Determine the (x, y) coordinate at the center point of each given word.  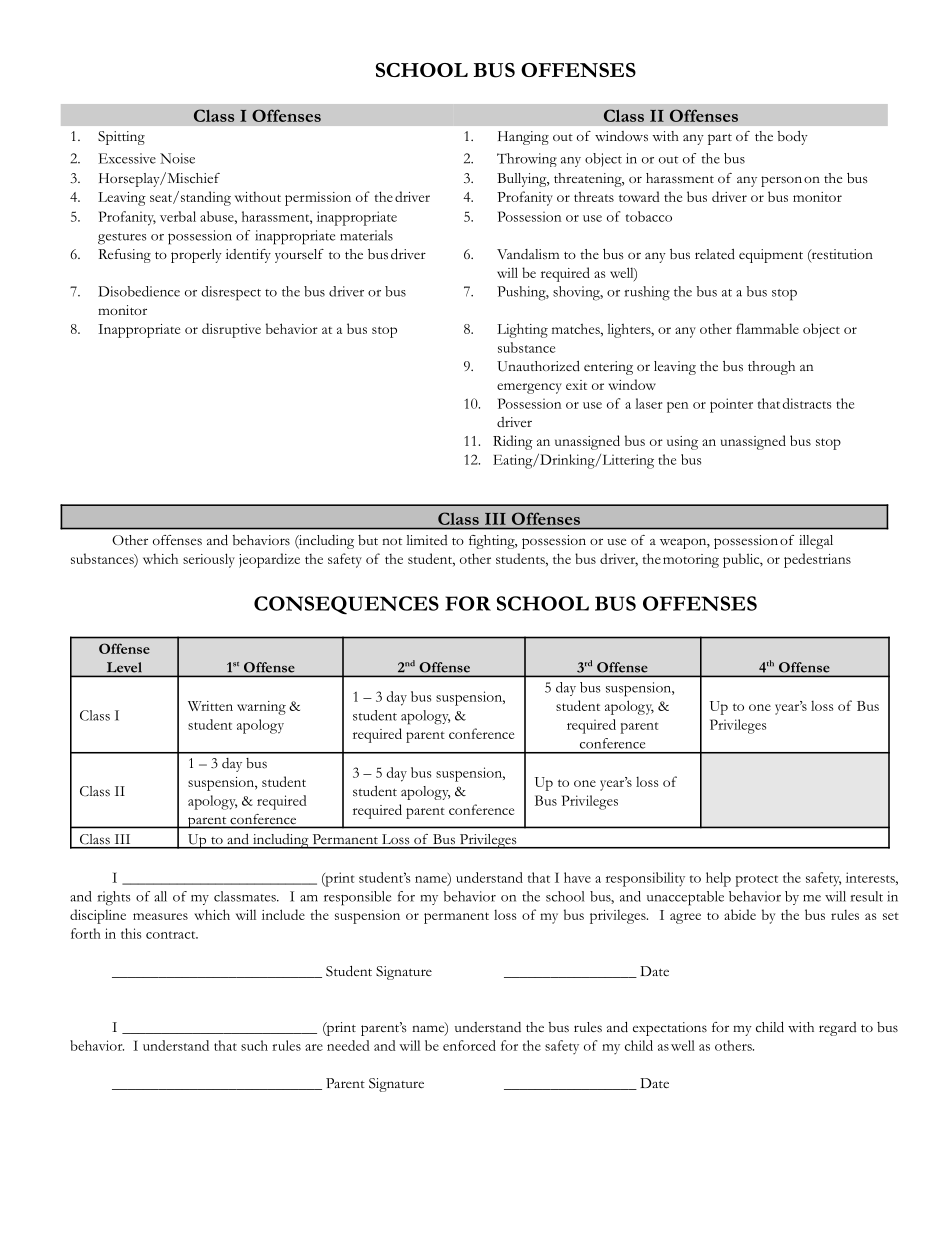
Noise (177, 158)
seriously (209, 560)
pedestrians (817, 560)
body (793, 138)
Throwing (527, 160)
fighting (493, 542)
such (254, 1045)
